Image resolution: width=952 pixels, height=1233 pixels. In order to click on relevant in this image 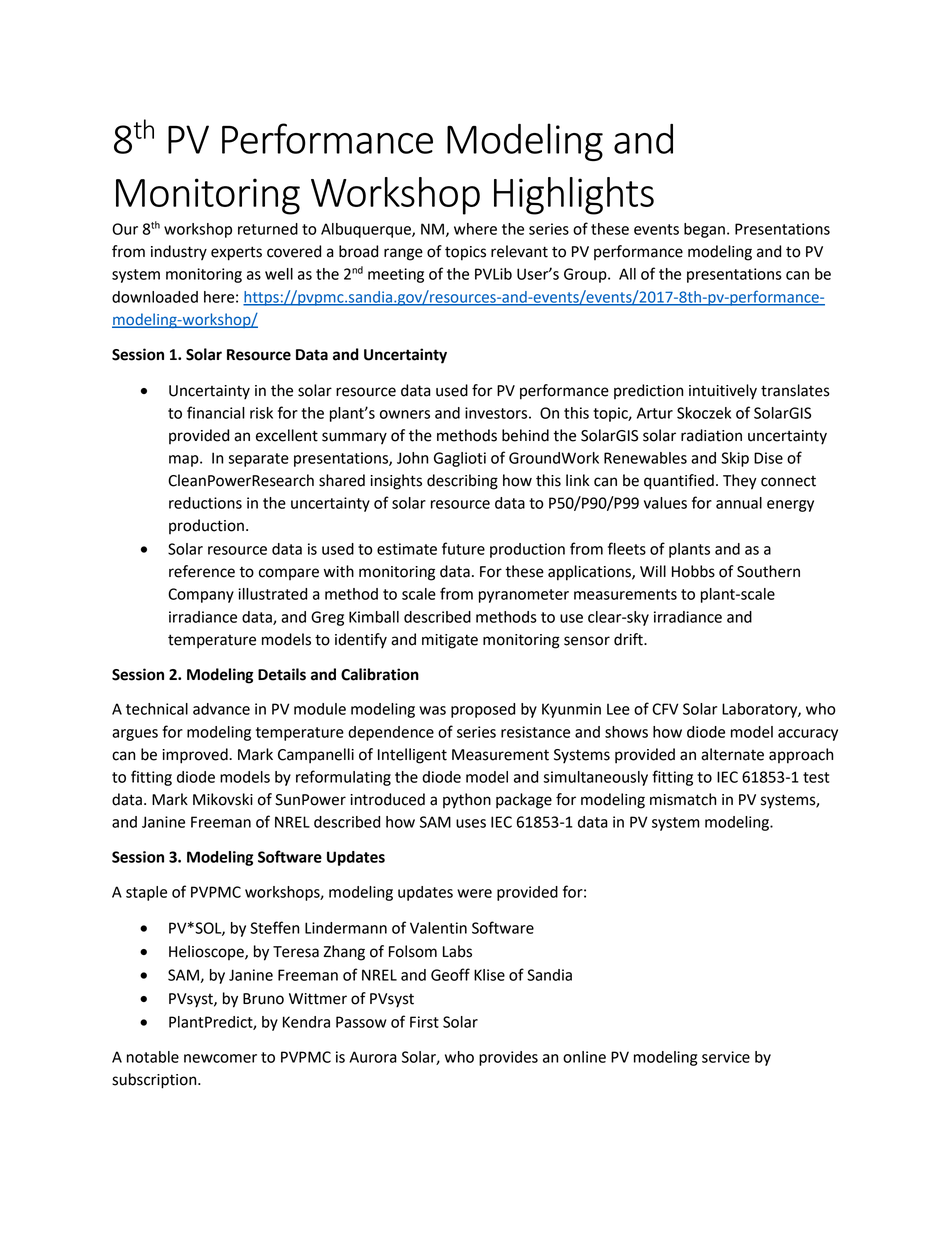, I will do `click(519, 251)`.
